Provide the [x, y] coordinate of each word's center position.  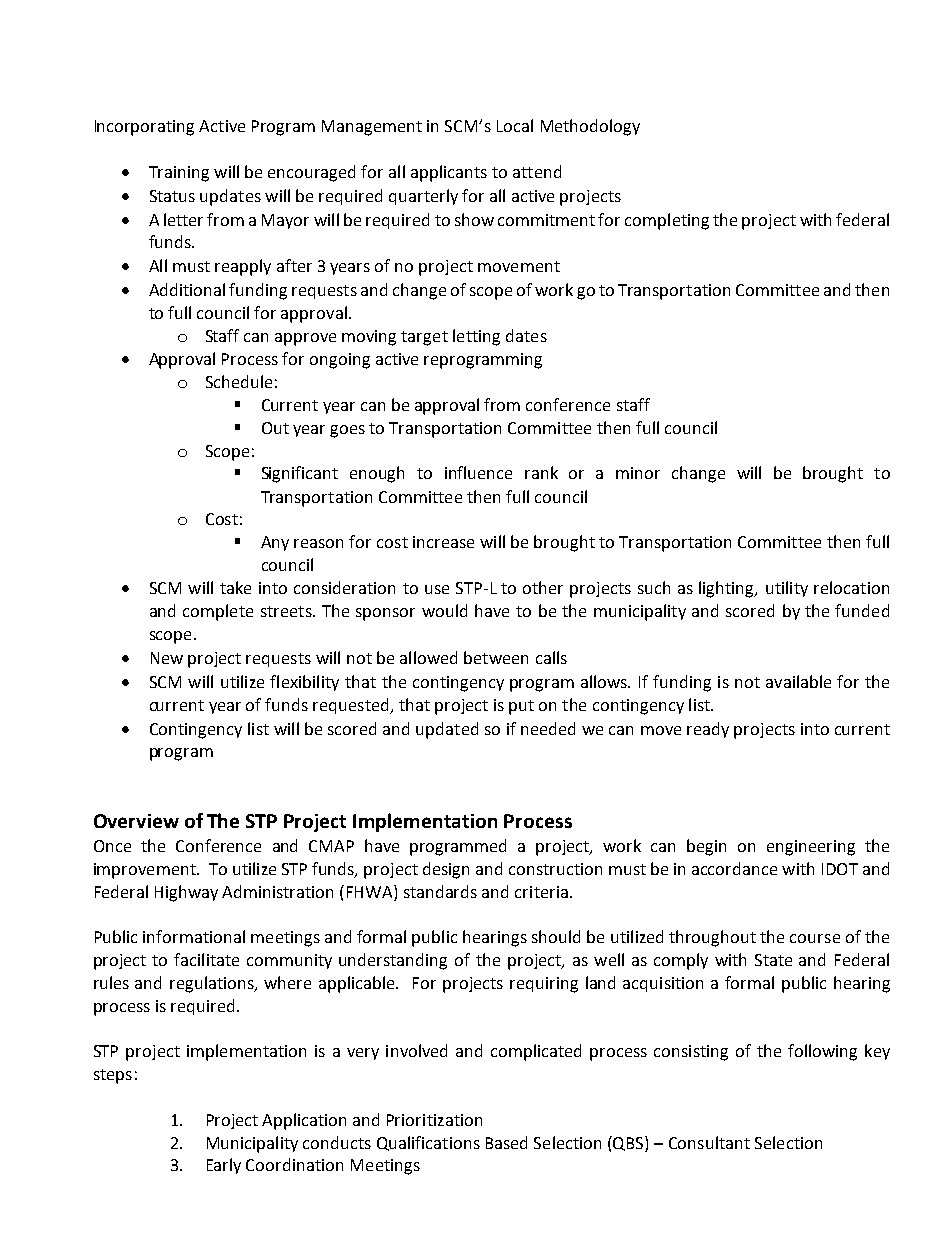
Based [506, 1142]
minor [638, 473]
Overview [136, 821]
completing [667, 221]
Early [224, 1166]
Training [179, 174]
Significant [300, 474]
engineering [811, 848]
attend [537, 171]
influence [478, 472]
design [446, 870]
